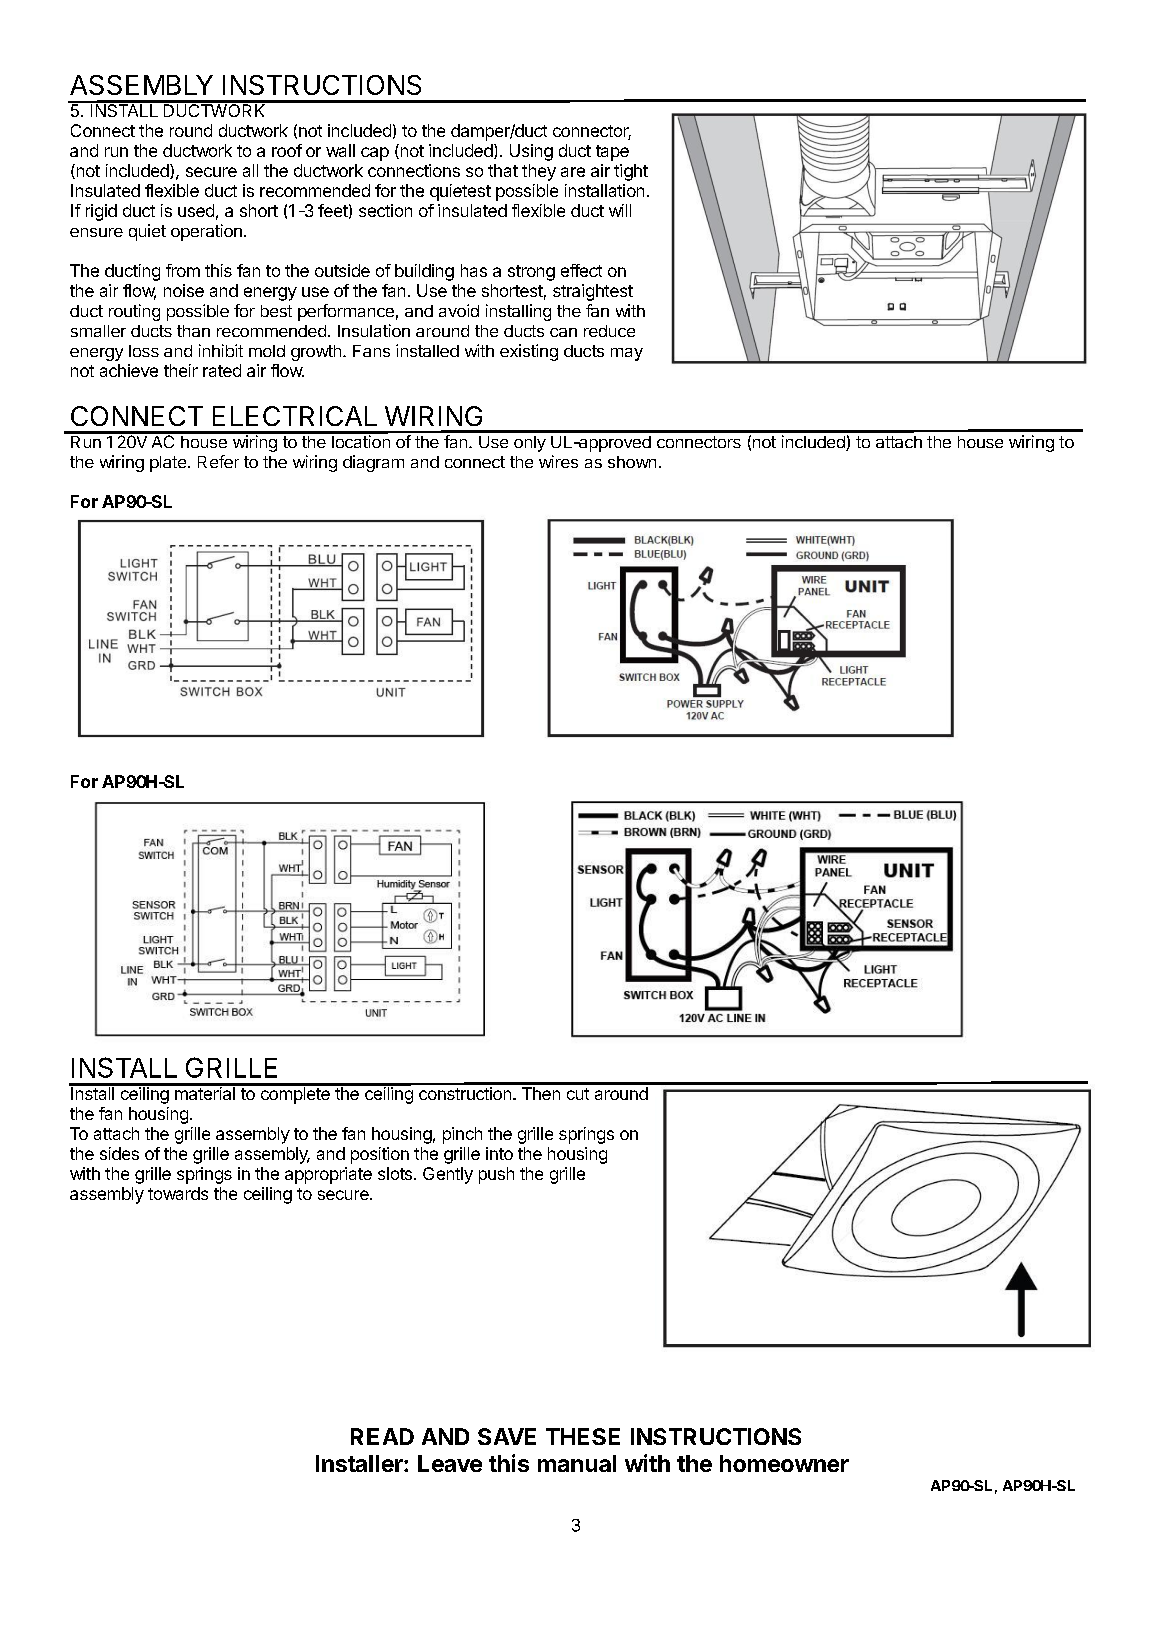 Image resolution: width=1151 pixels, height=1628 pixels. Describe the element at coordinates (385, 210) in the screenshot. I see `section` at that location.
